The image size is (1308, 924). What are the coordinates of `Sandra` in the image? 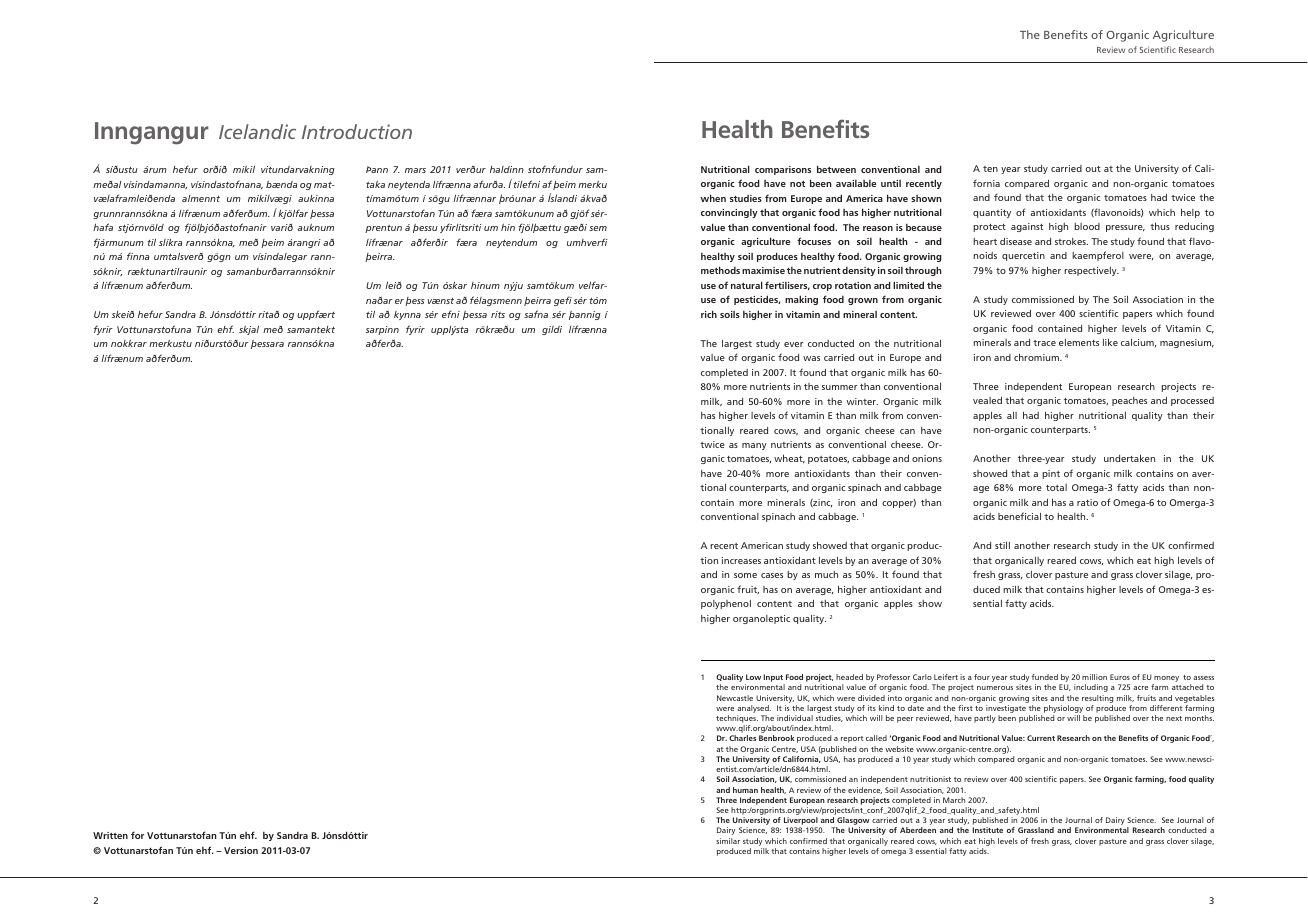 It's located at (180, 314).
